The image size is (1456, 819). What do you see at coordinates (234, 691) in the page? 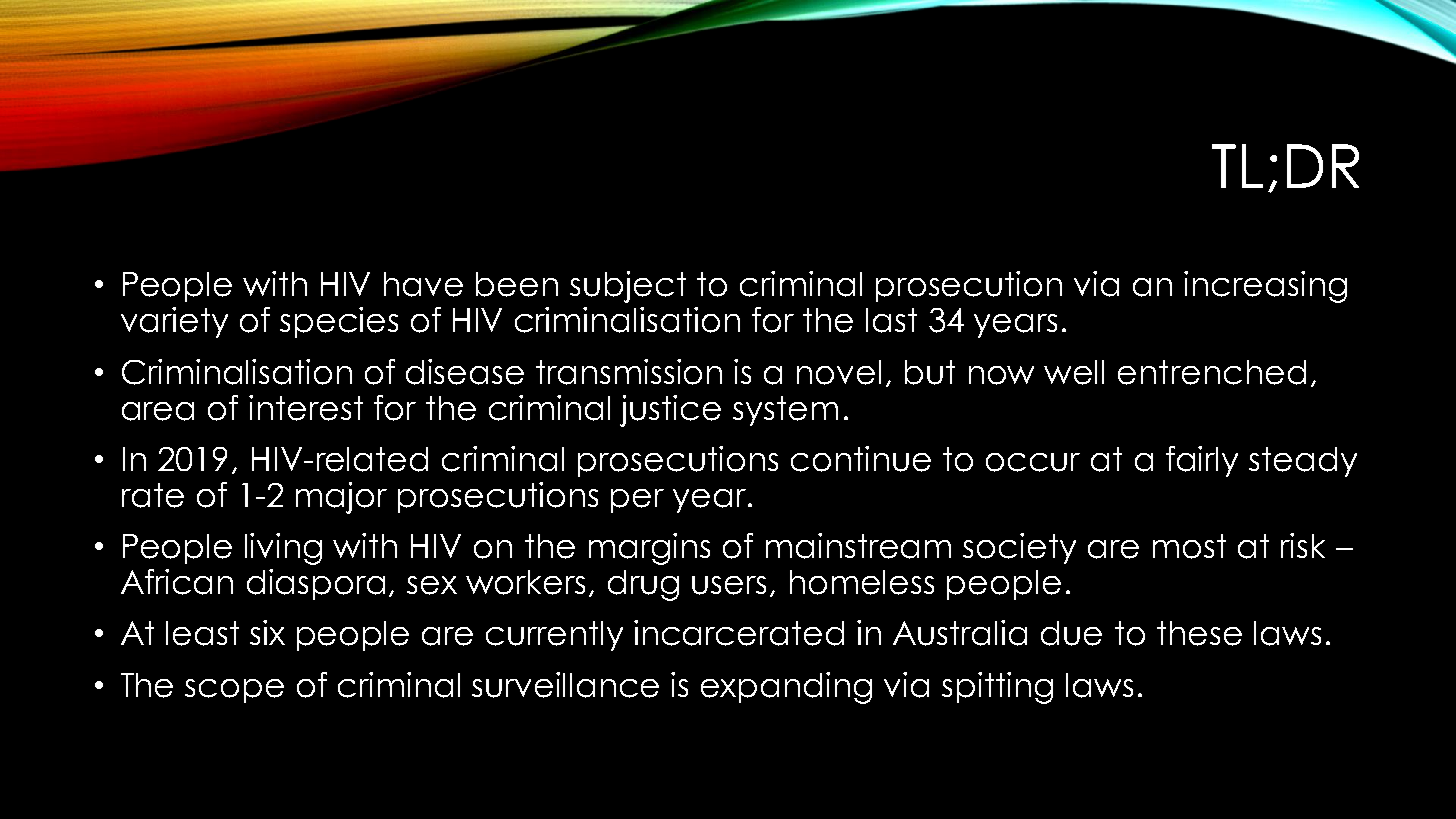
I see `scope` at bounding box center [234, 691].
